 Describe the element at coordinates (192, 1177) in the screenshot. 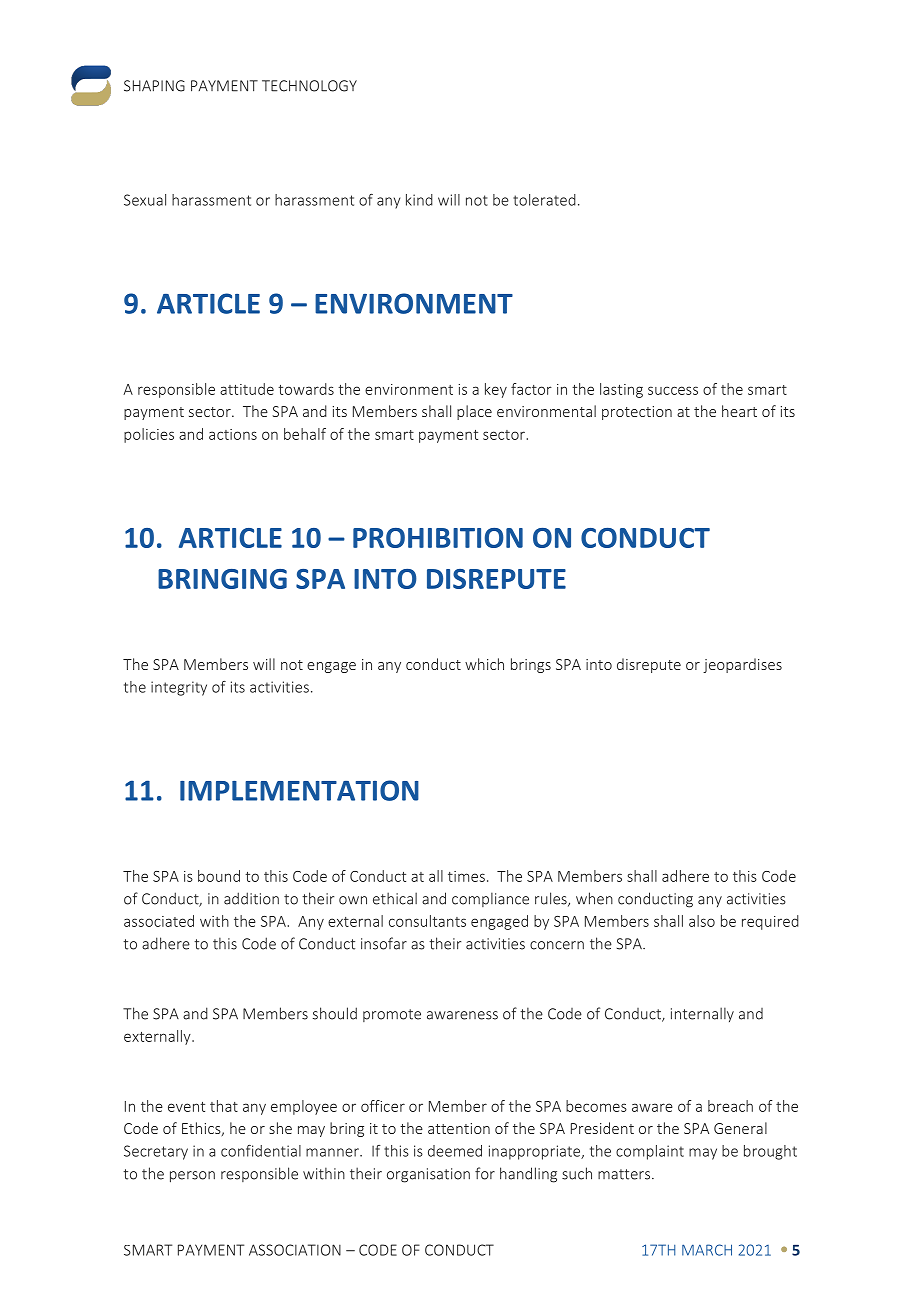

I see `person` at that location.
